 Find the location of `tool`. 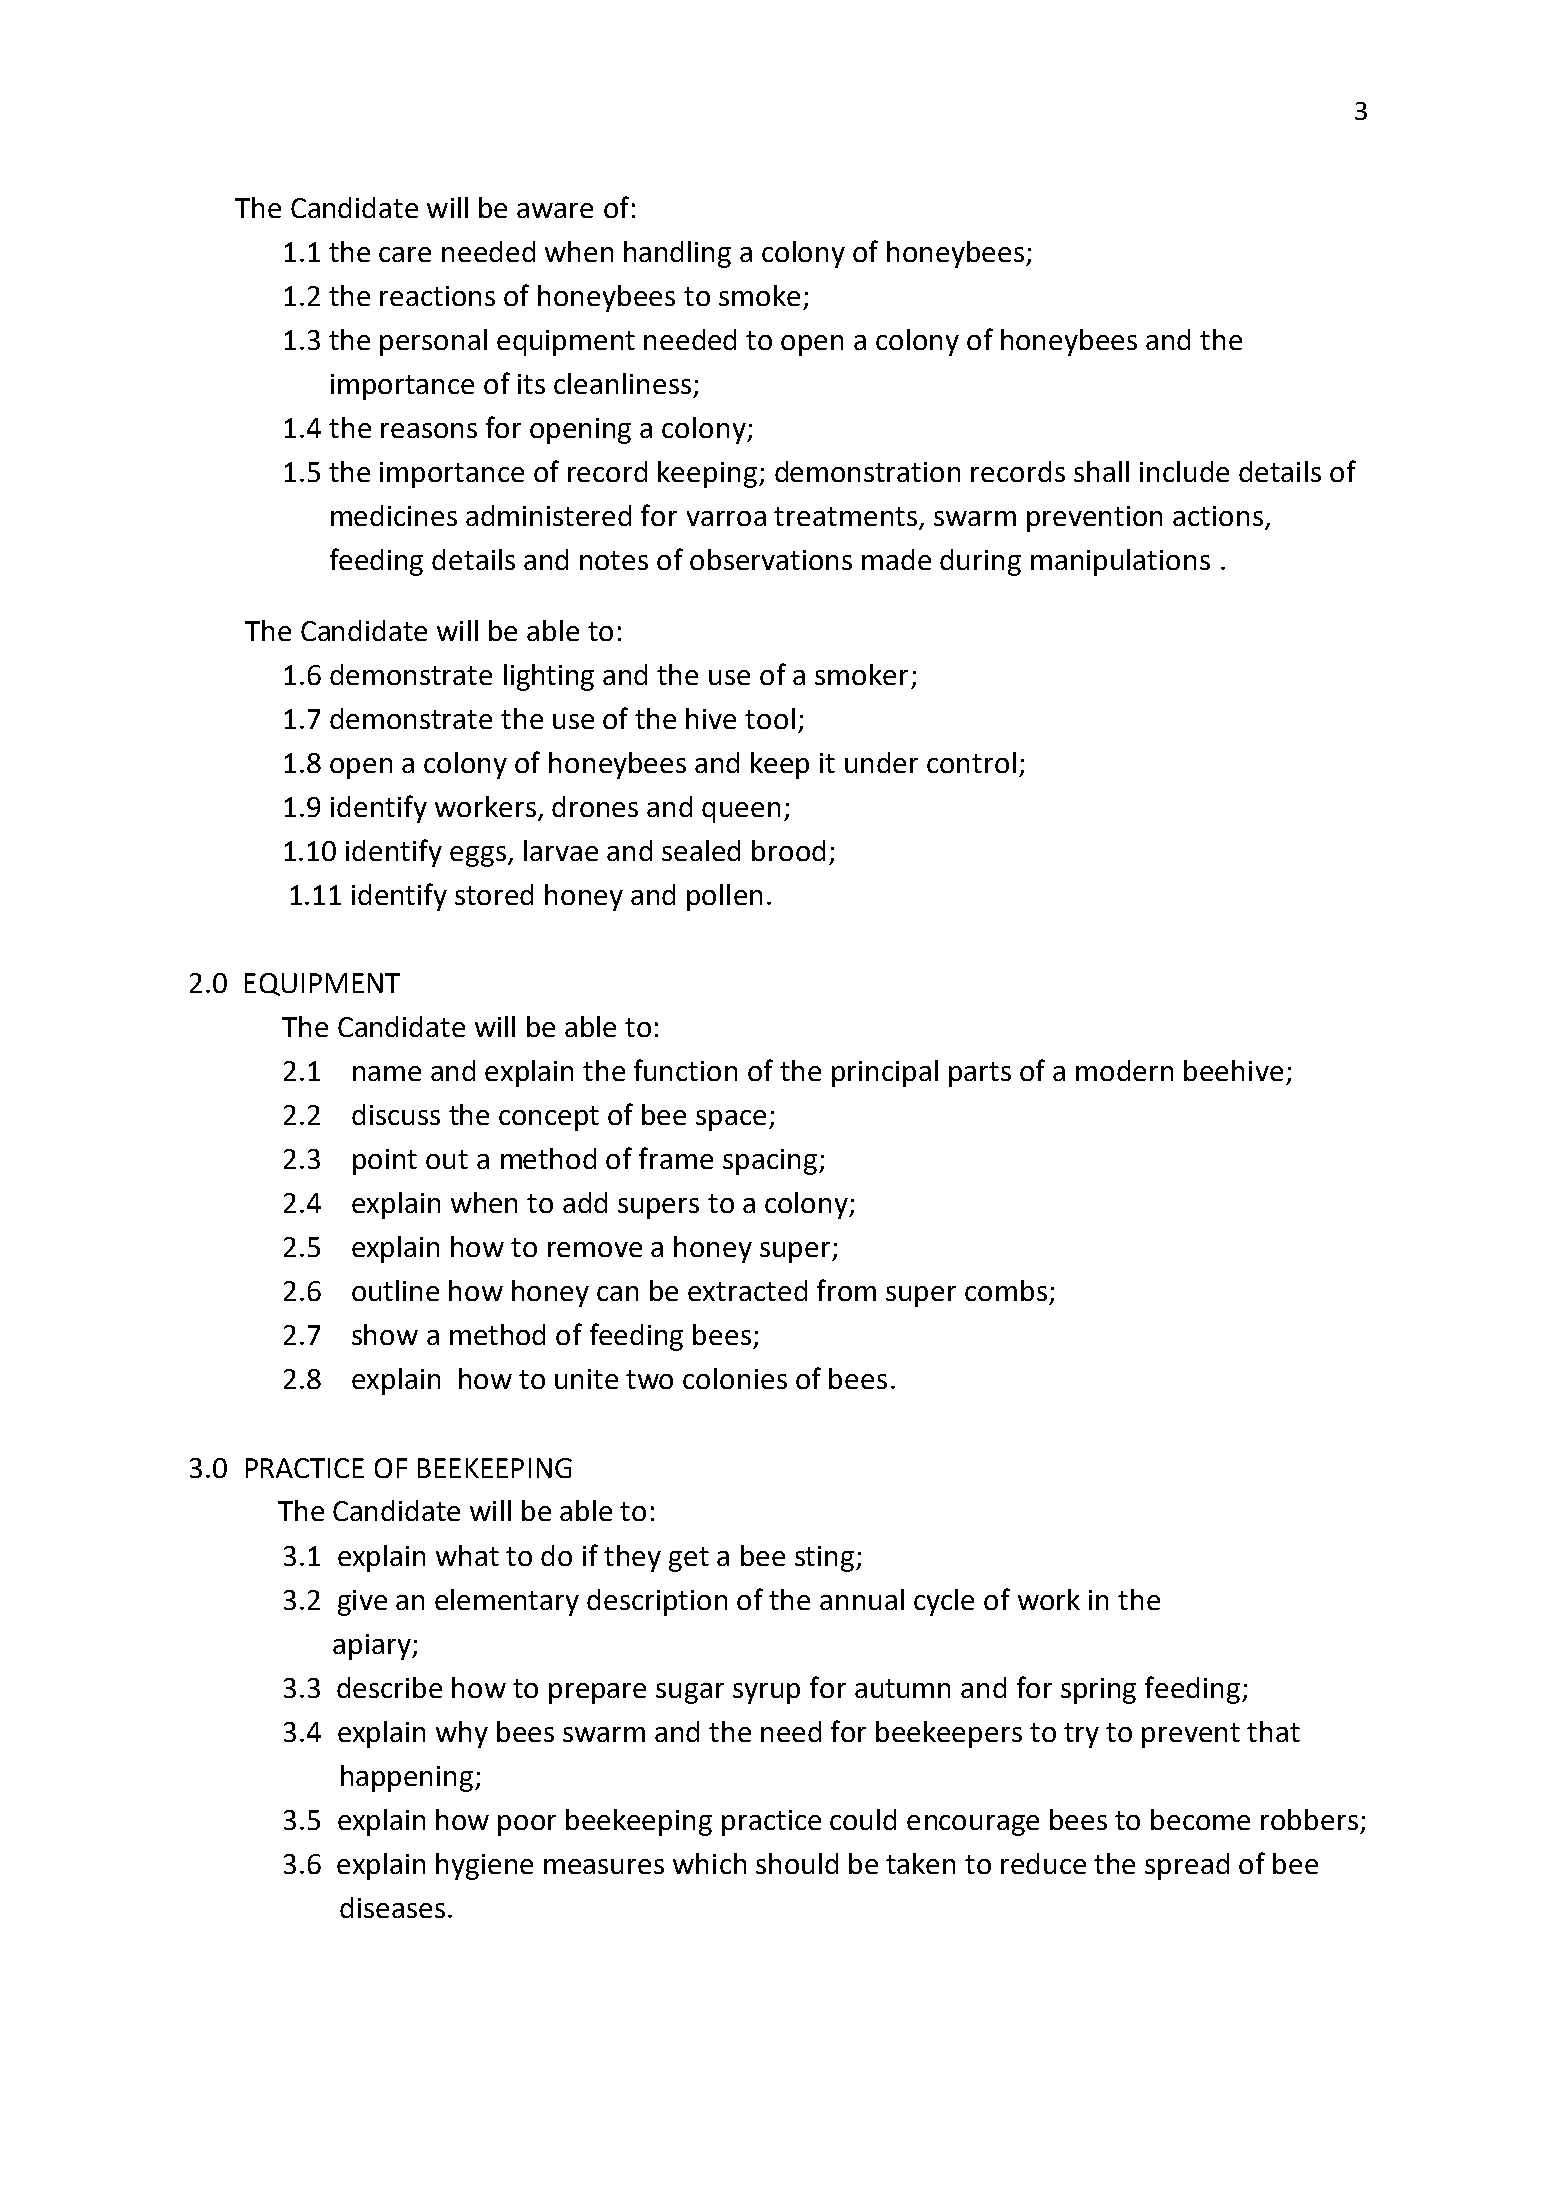

tool is located at coordinates (770, 718).
